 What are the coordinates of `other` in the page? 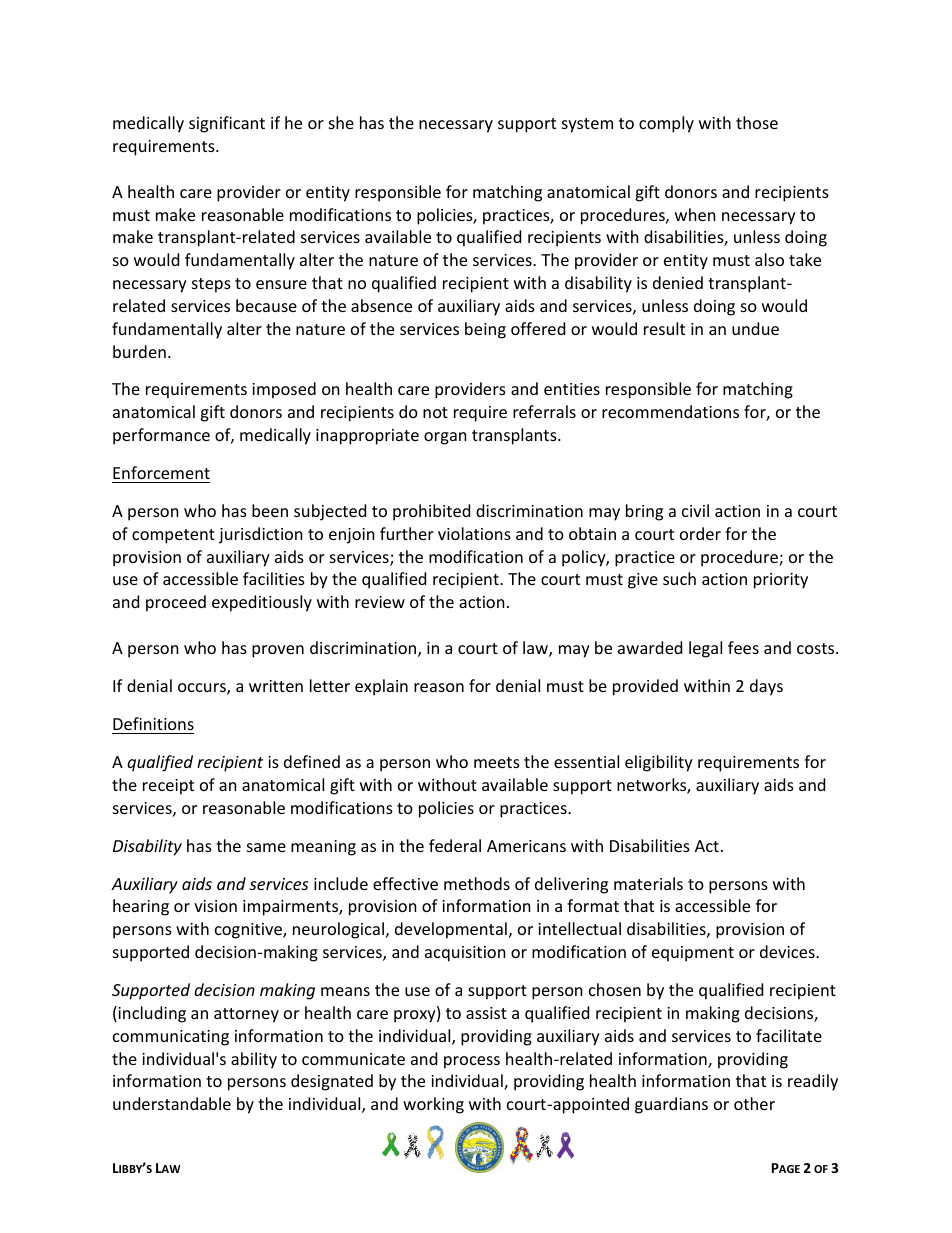 It's located at (754, 1103).
